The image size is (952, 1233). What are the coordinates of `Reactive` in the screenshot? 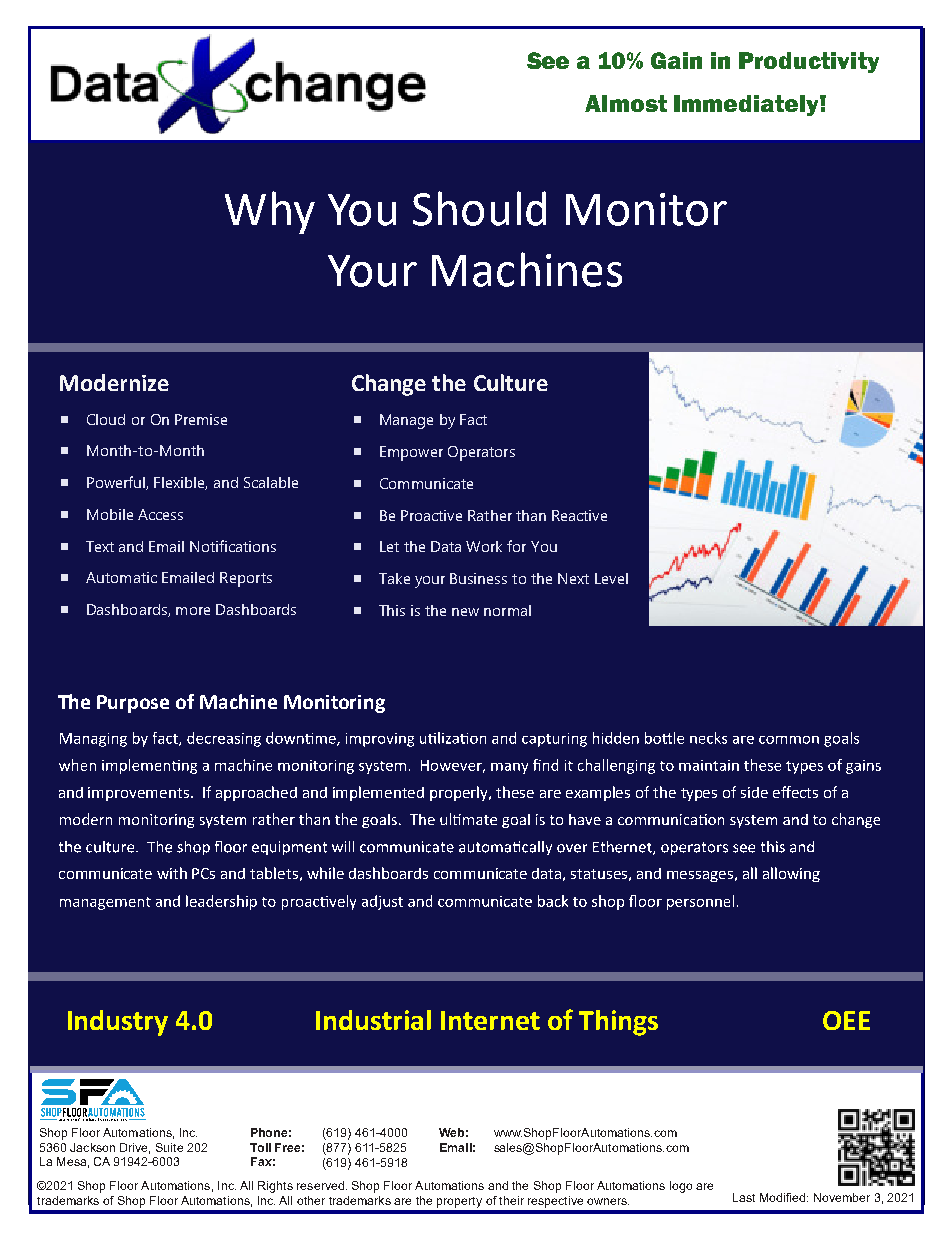 It's located at (579, 515).
